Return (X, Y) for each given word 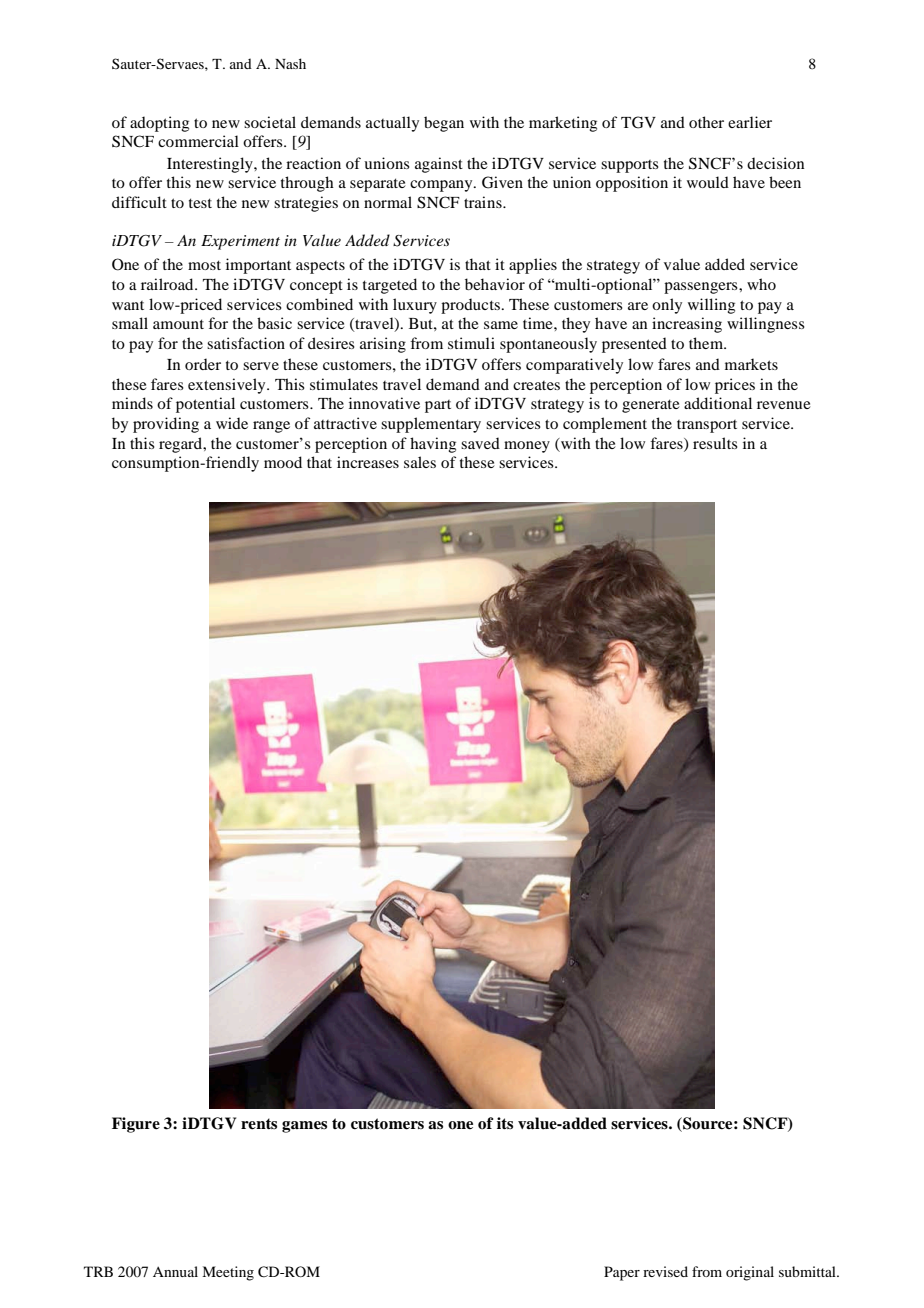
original (750, 1273)
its (505, 1123)
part (438, 406)
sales (420, 462)
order (203, 364)
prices (735, 386)
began (444, 124)
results (715, 443)
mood (283, 462)
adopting (159, 124)
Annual (175, 1271)
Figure (136, 1125)
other (706, 122)
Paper (622, 1273)
